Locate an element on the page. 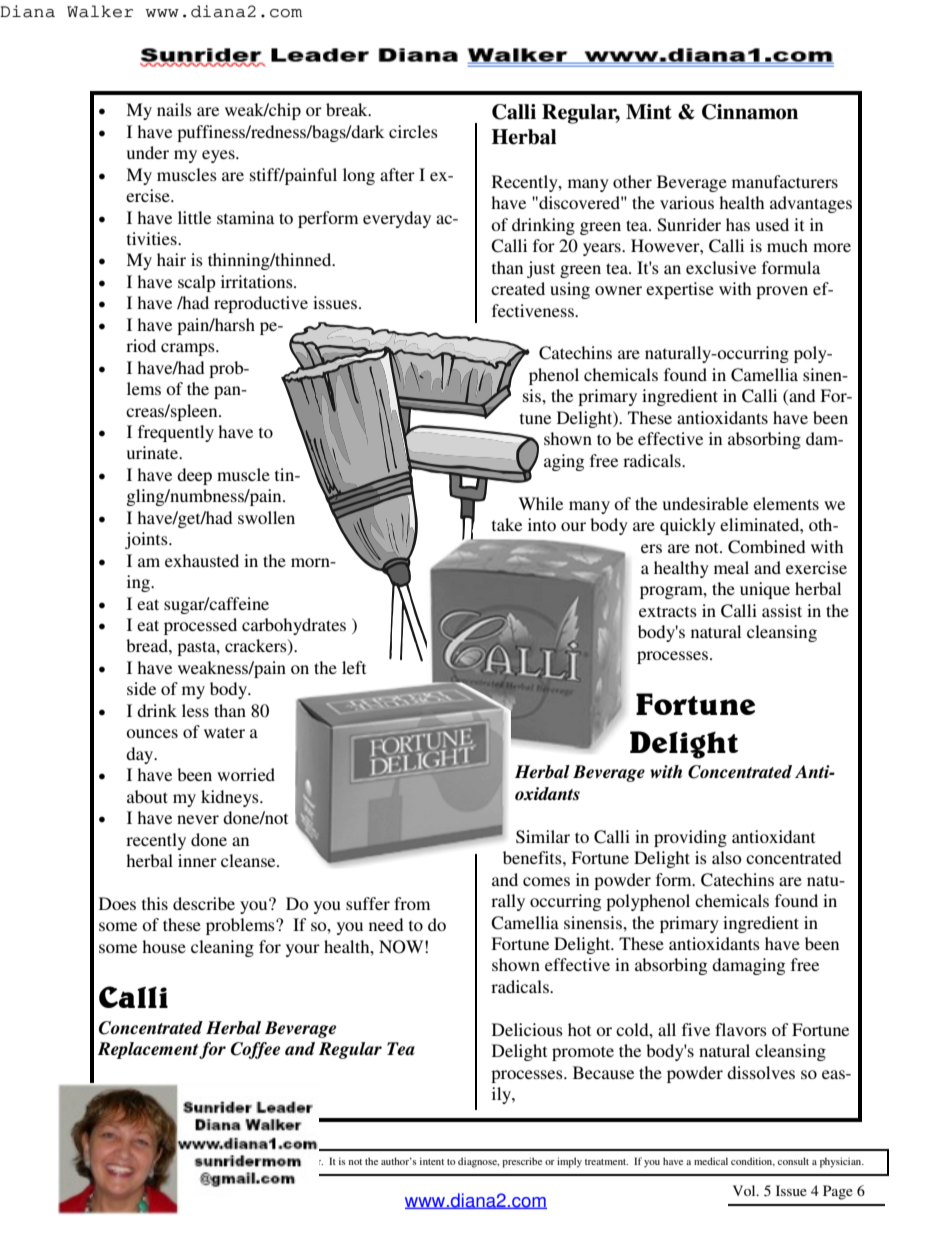 The height and width of the document is (1233, 952). elements is located at coordinates (786, 503).
